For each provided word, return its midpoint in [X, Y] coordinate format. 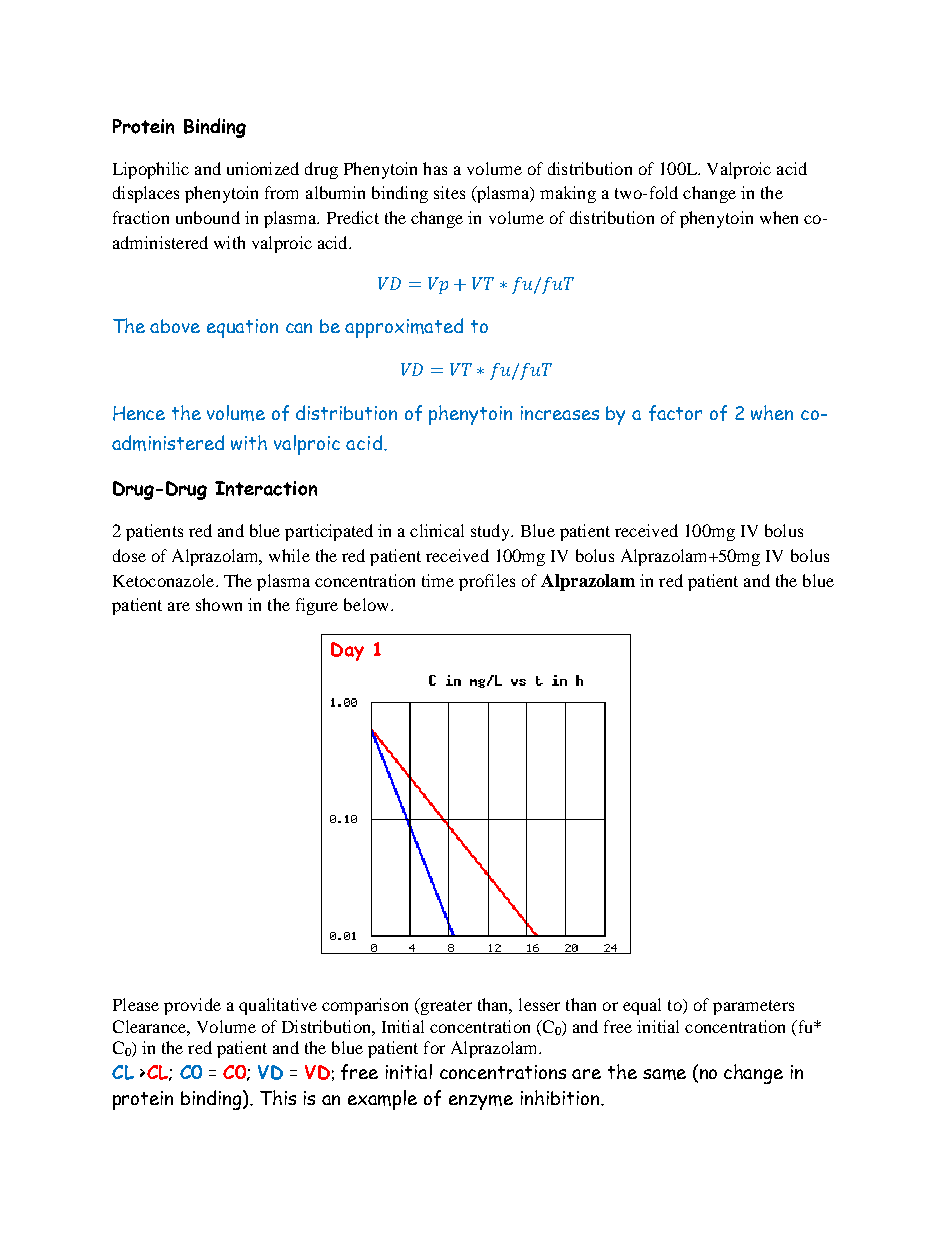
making [568, 194]
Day [347, 651]
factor [675, 413]
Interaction [266, 488]
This [278, 1097]
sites [449, 192]
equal [642, 1006]
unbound [208, 217]
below [368, 604]
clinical [437, 530]
